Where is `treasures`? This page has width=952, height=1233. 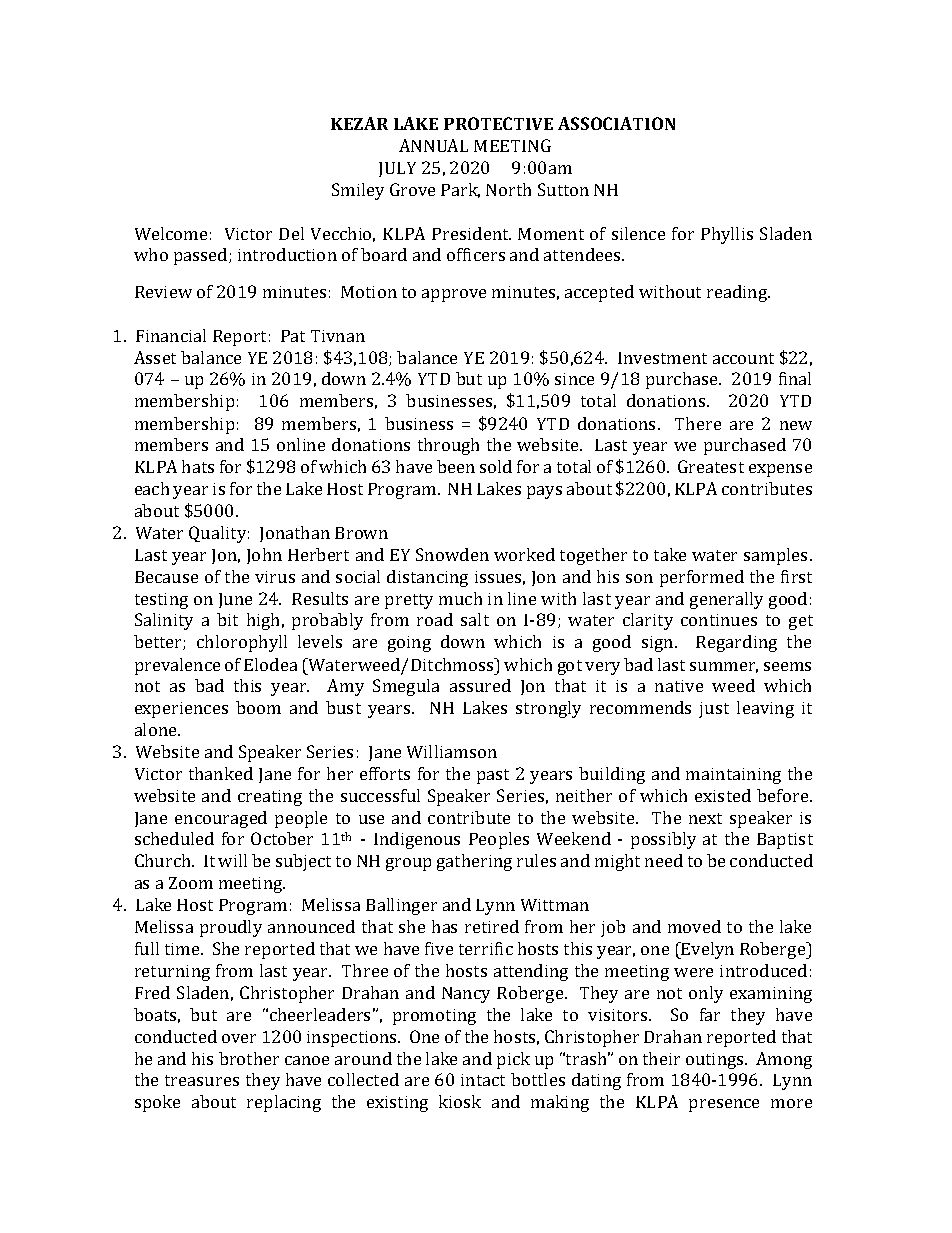
treasures is located at coordinates (202, 1080).
